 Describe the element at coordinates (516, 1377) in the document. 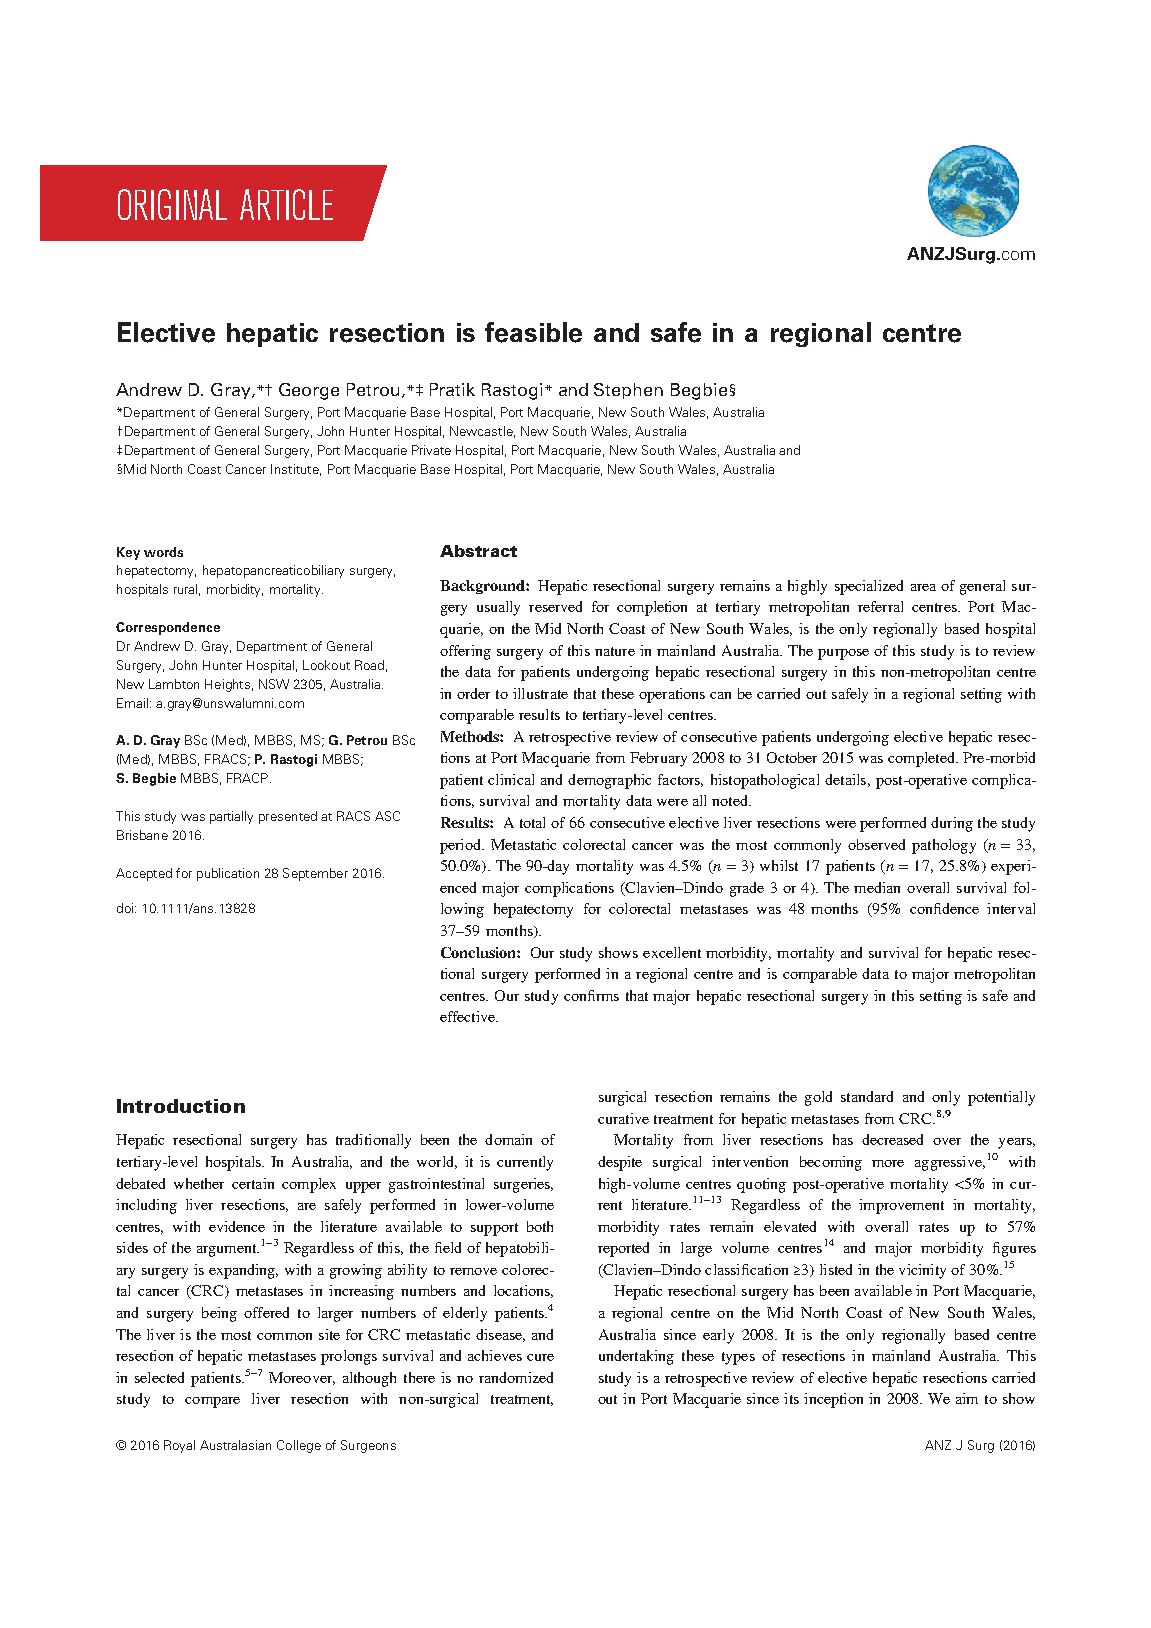

I see `randomized` at that location.
